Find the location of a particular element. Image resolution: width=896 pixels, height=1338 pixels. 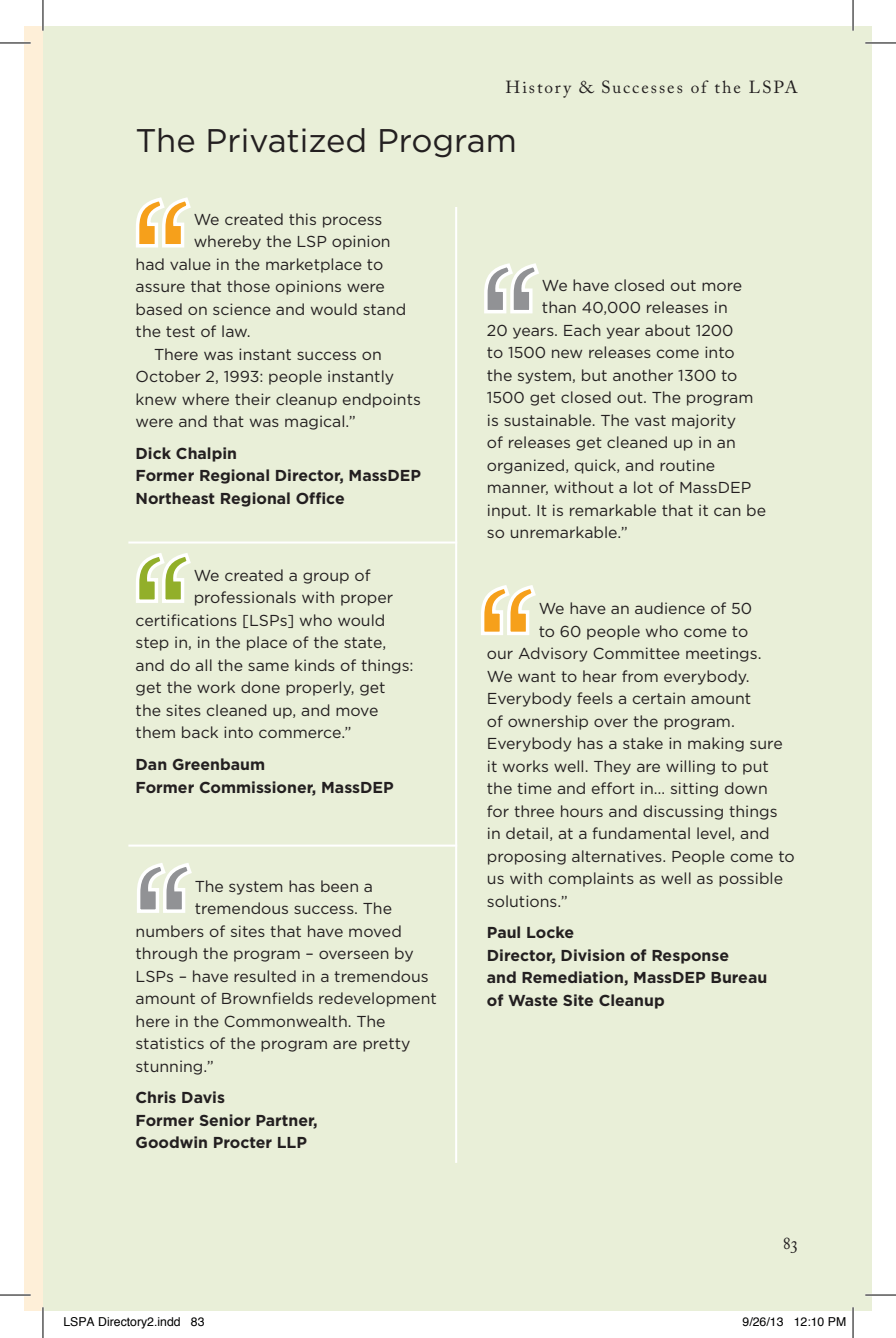

Senior is located at coordinates (225, 1120).
